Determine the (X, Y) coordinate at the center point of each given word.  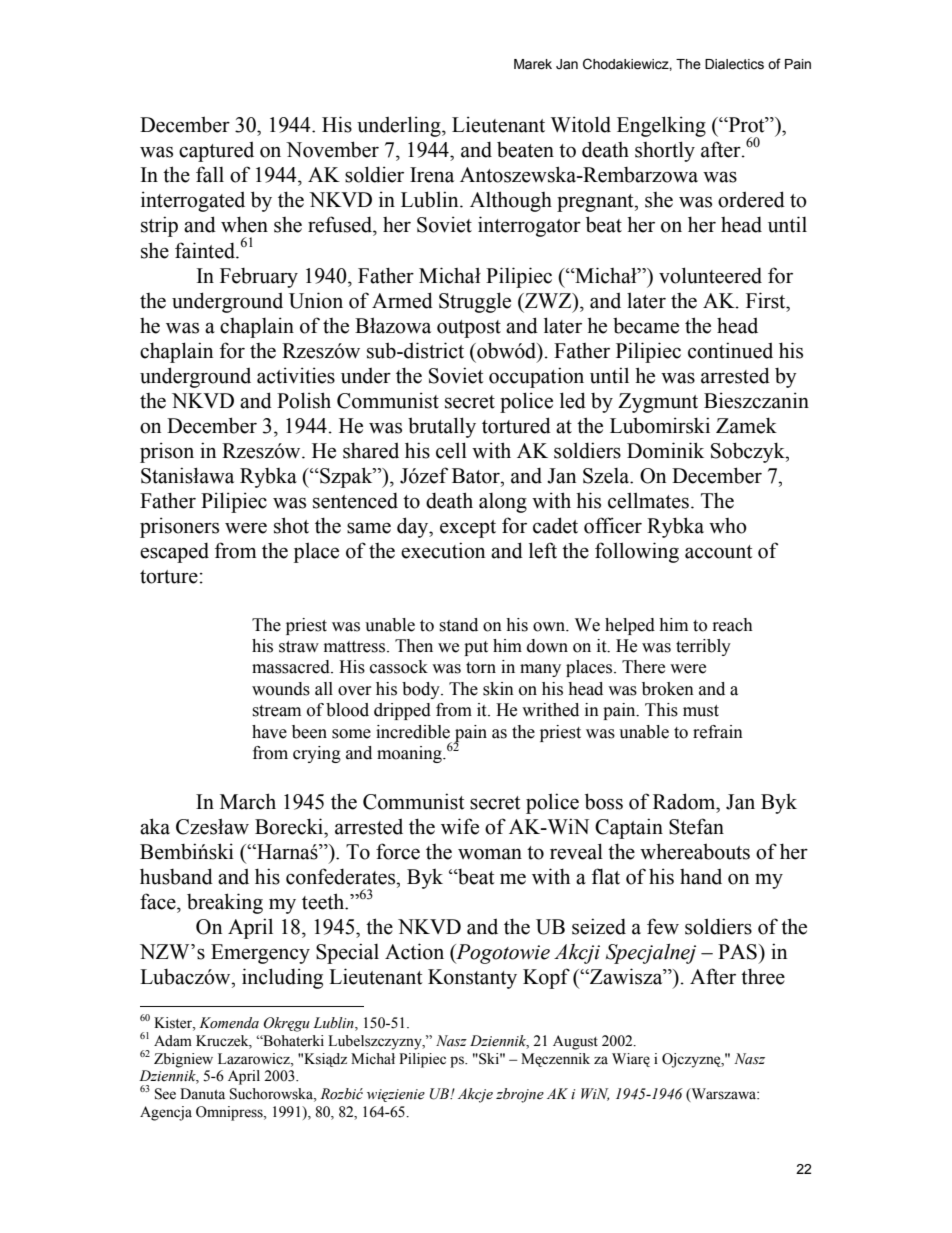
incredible (413, 732)
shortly (665, 151)
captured (216, 152)
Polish (304, 400)
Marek (533, 64)
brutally (442, 427)
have (269, 732)
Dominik (665, 450)
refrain (718, 732)
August (575, 1042)
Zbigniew (183, 1060)
